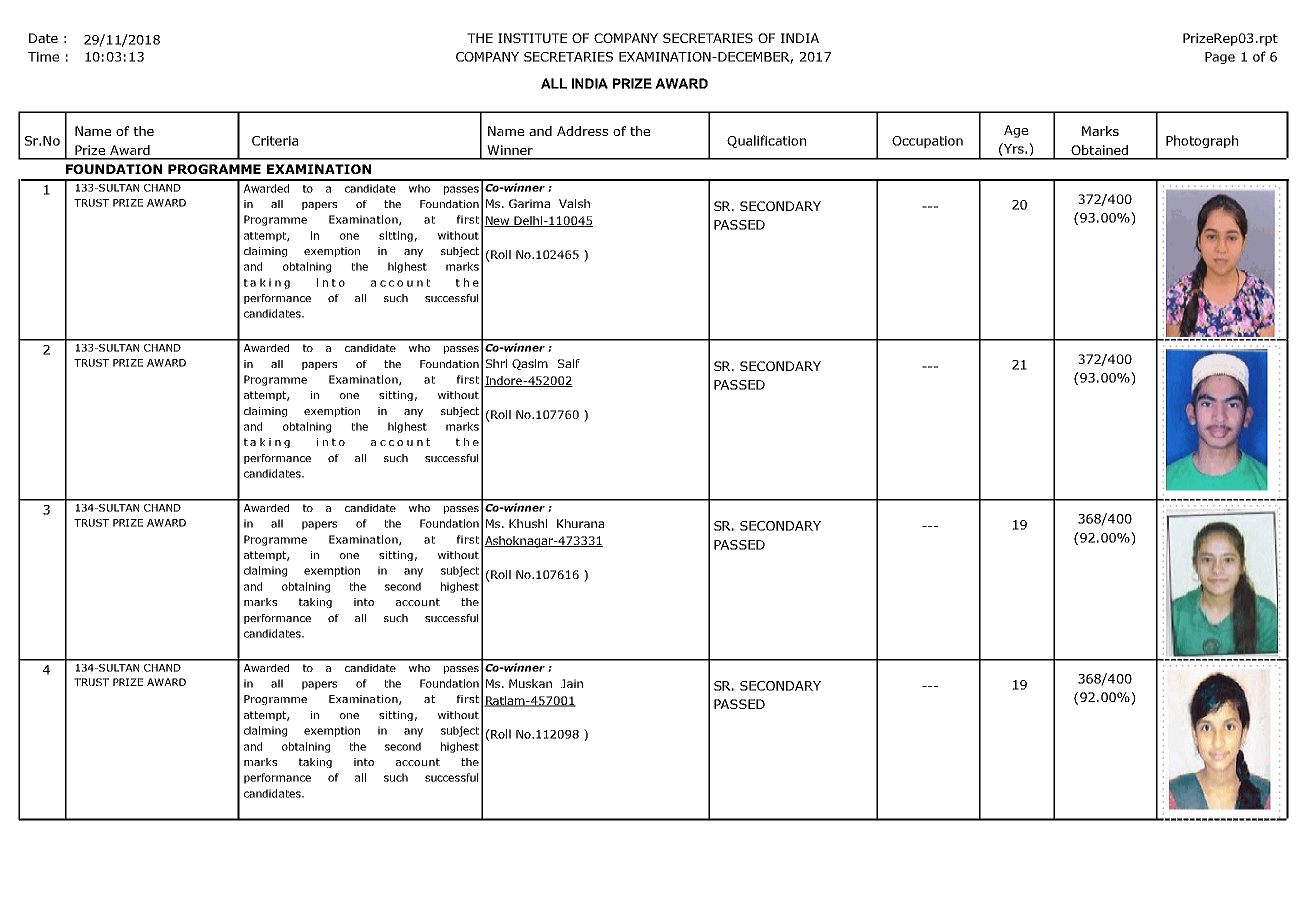 The width and height of the screenshot is (1307, 924). Describe the element at coordinates (43, 57) in the screenshot. I see `Time` at that location.
